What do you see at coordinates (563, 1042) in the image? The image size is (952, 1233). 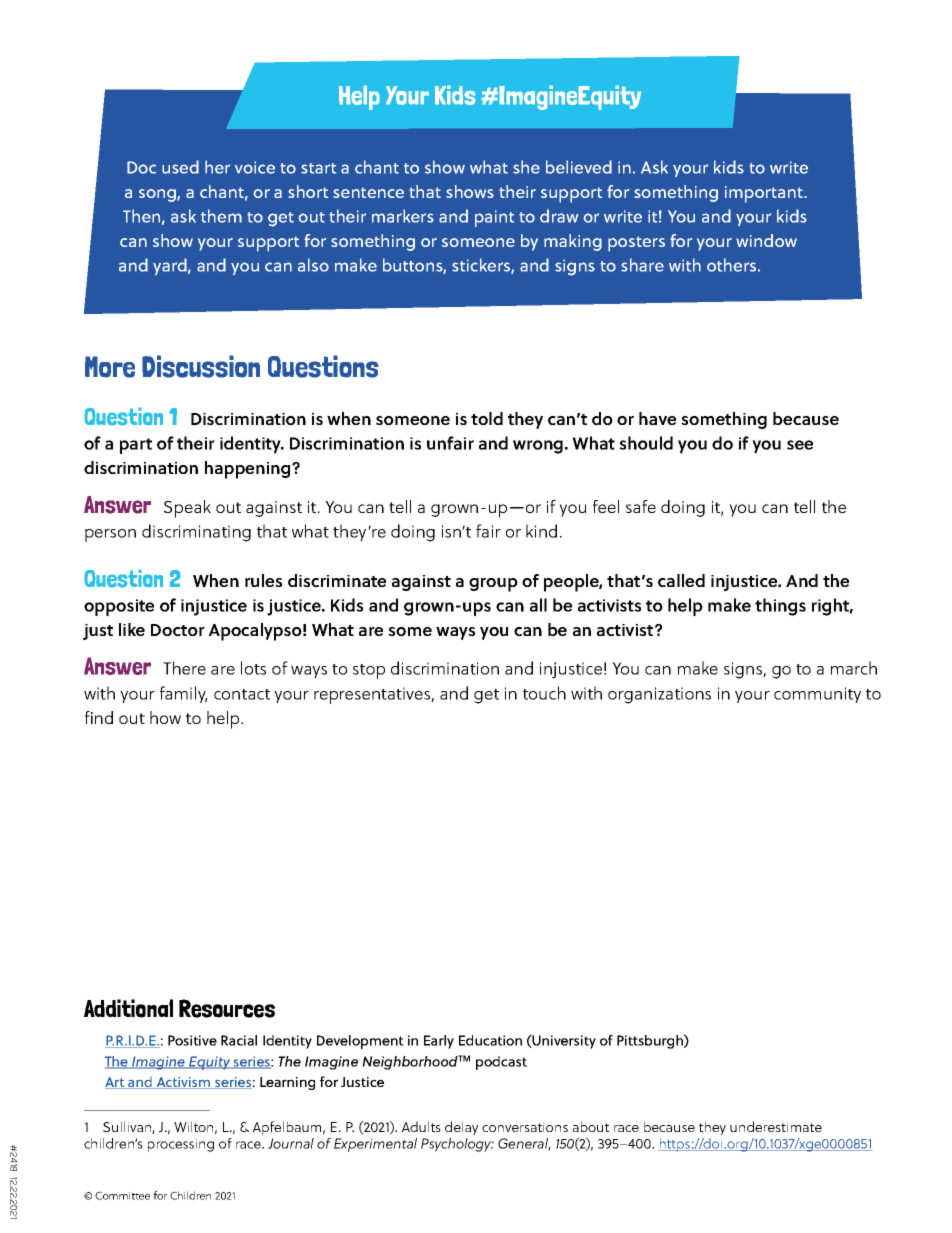 I see `University` at bounding box center [563, 1042].
